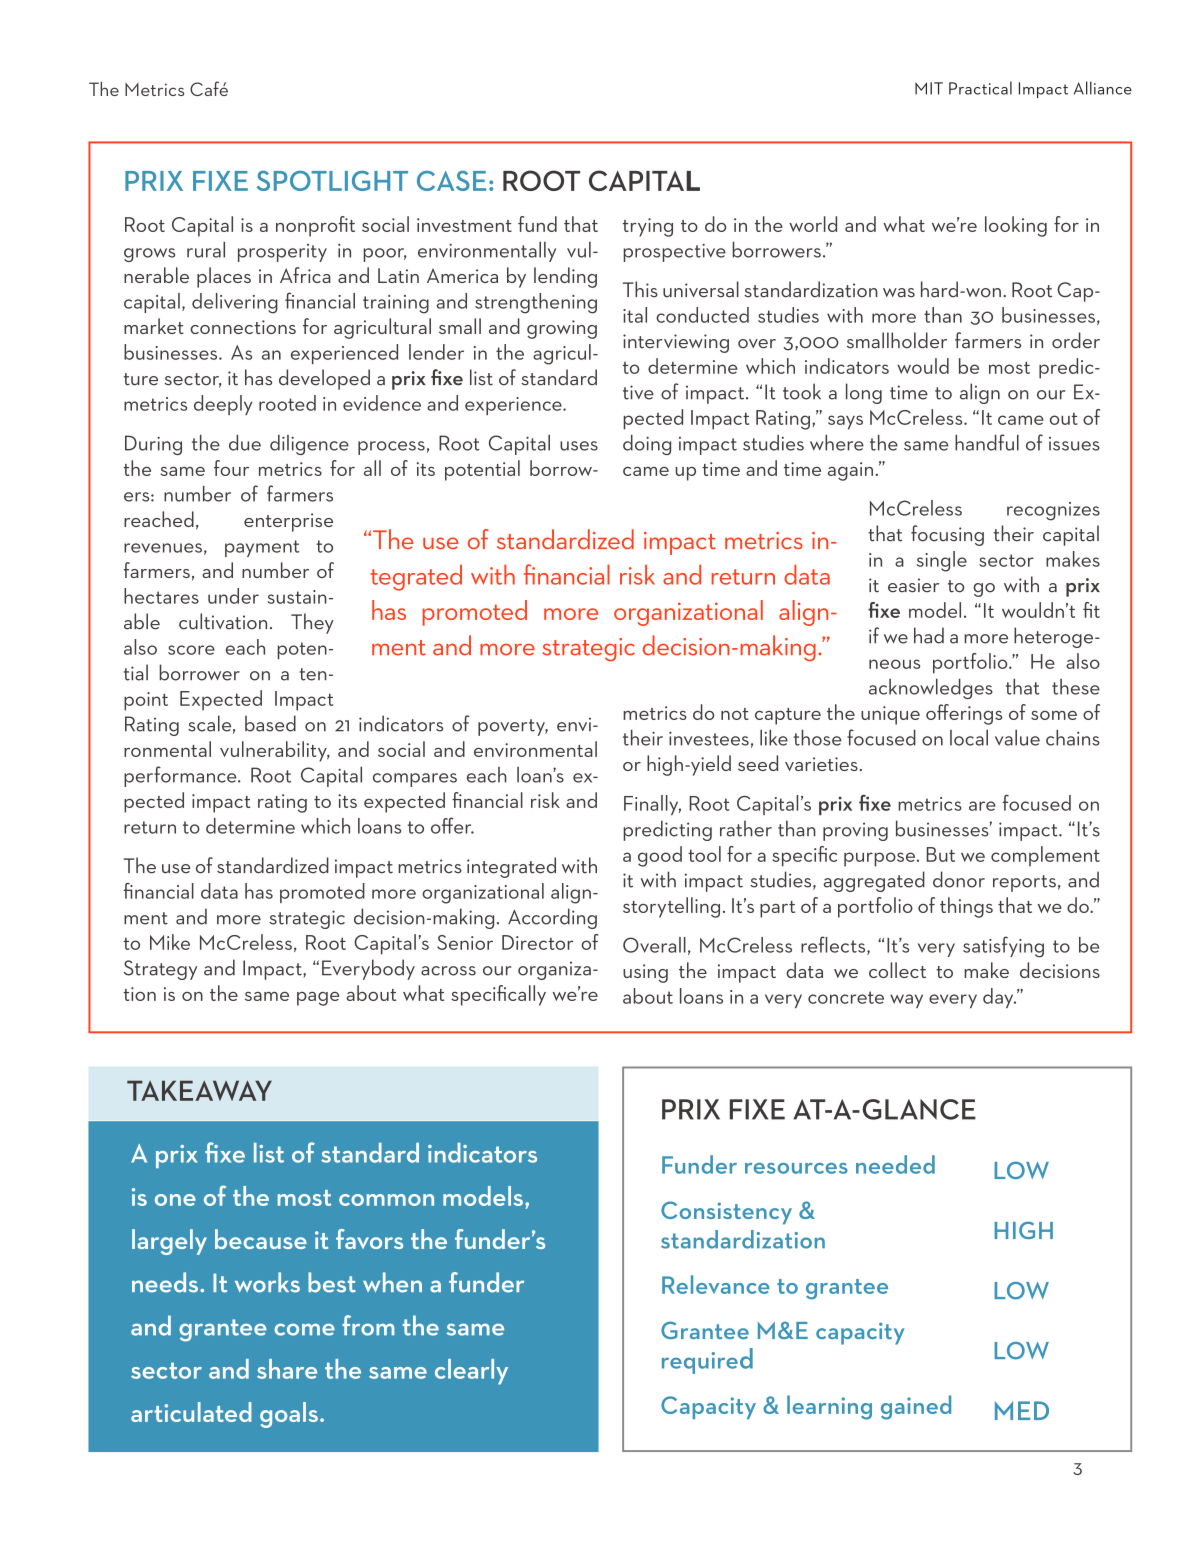 This document has height=1556, width=1203. What do you see at coordinates (647, 445) in the document?
I see `doing` at bounding box center [647, 445].
